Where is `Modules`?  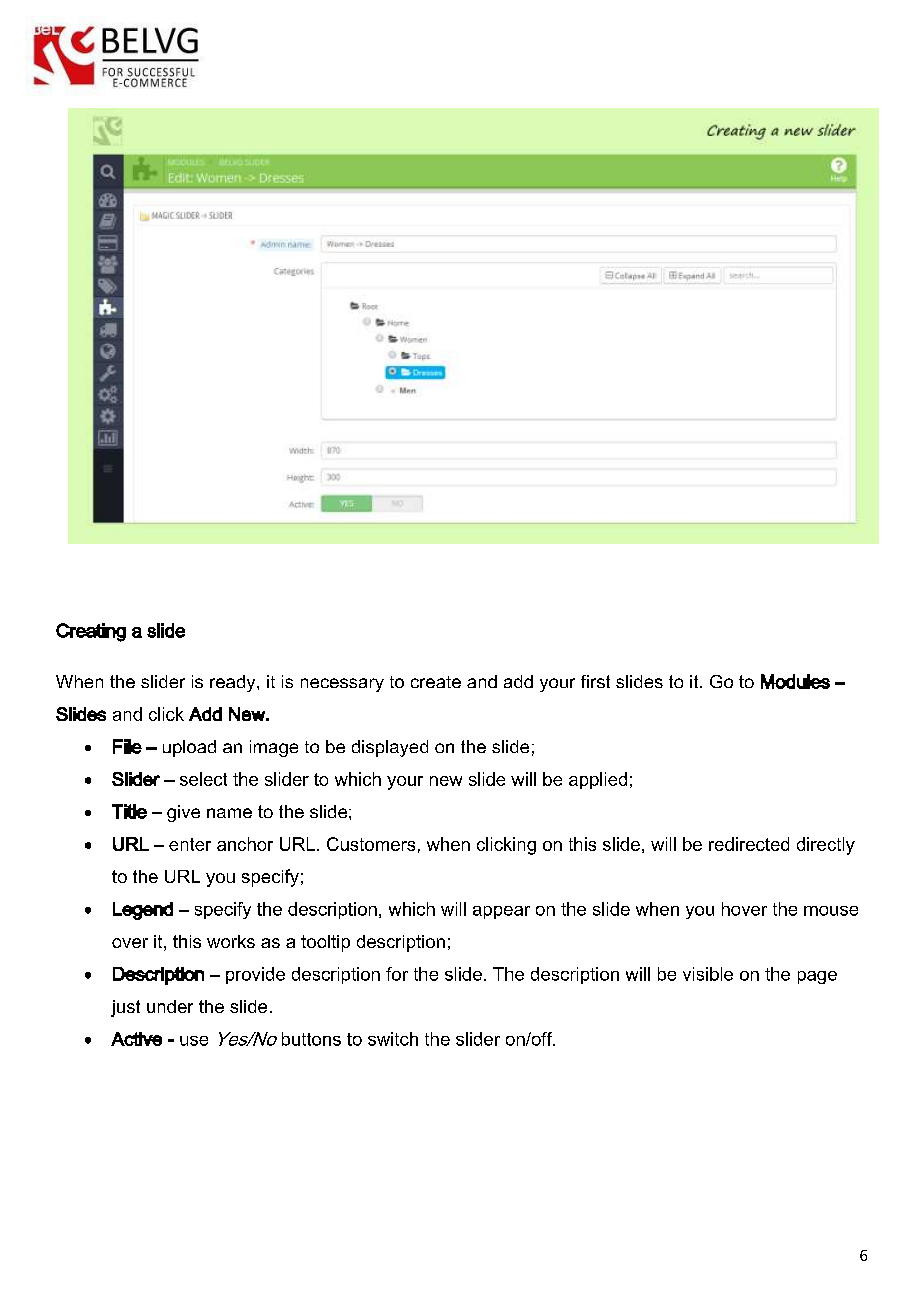 Modules is located at coordinates (795, 681).
